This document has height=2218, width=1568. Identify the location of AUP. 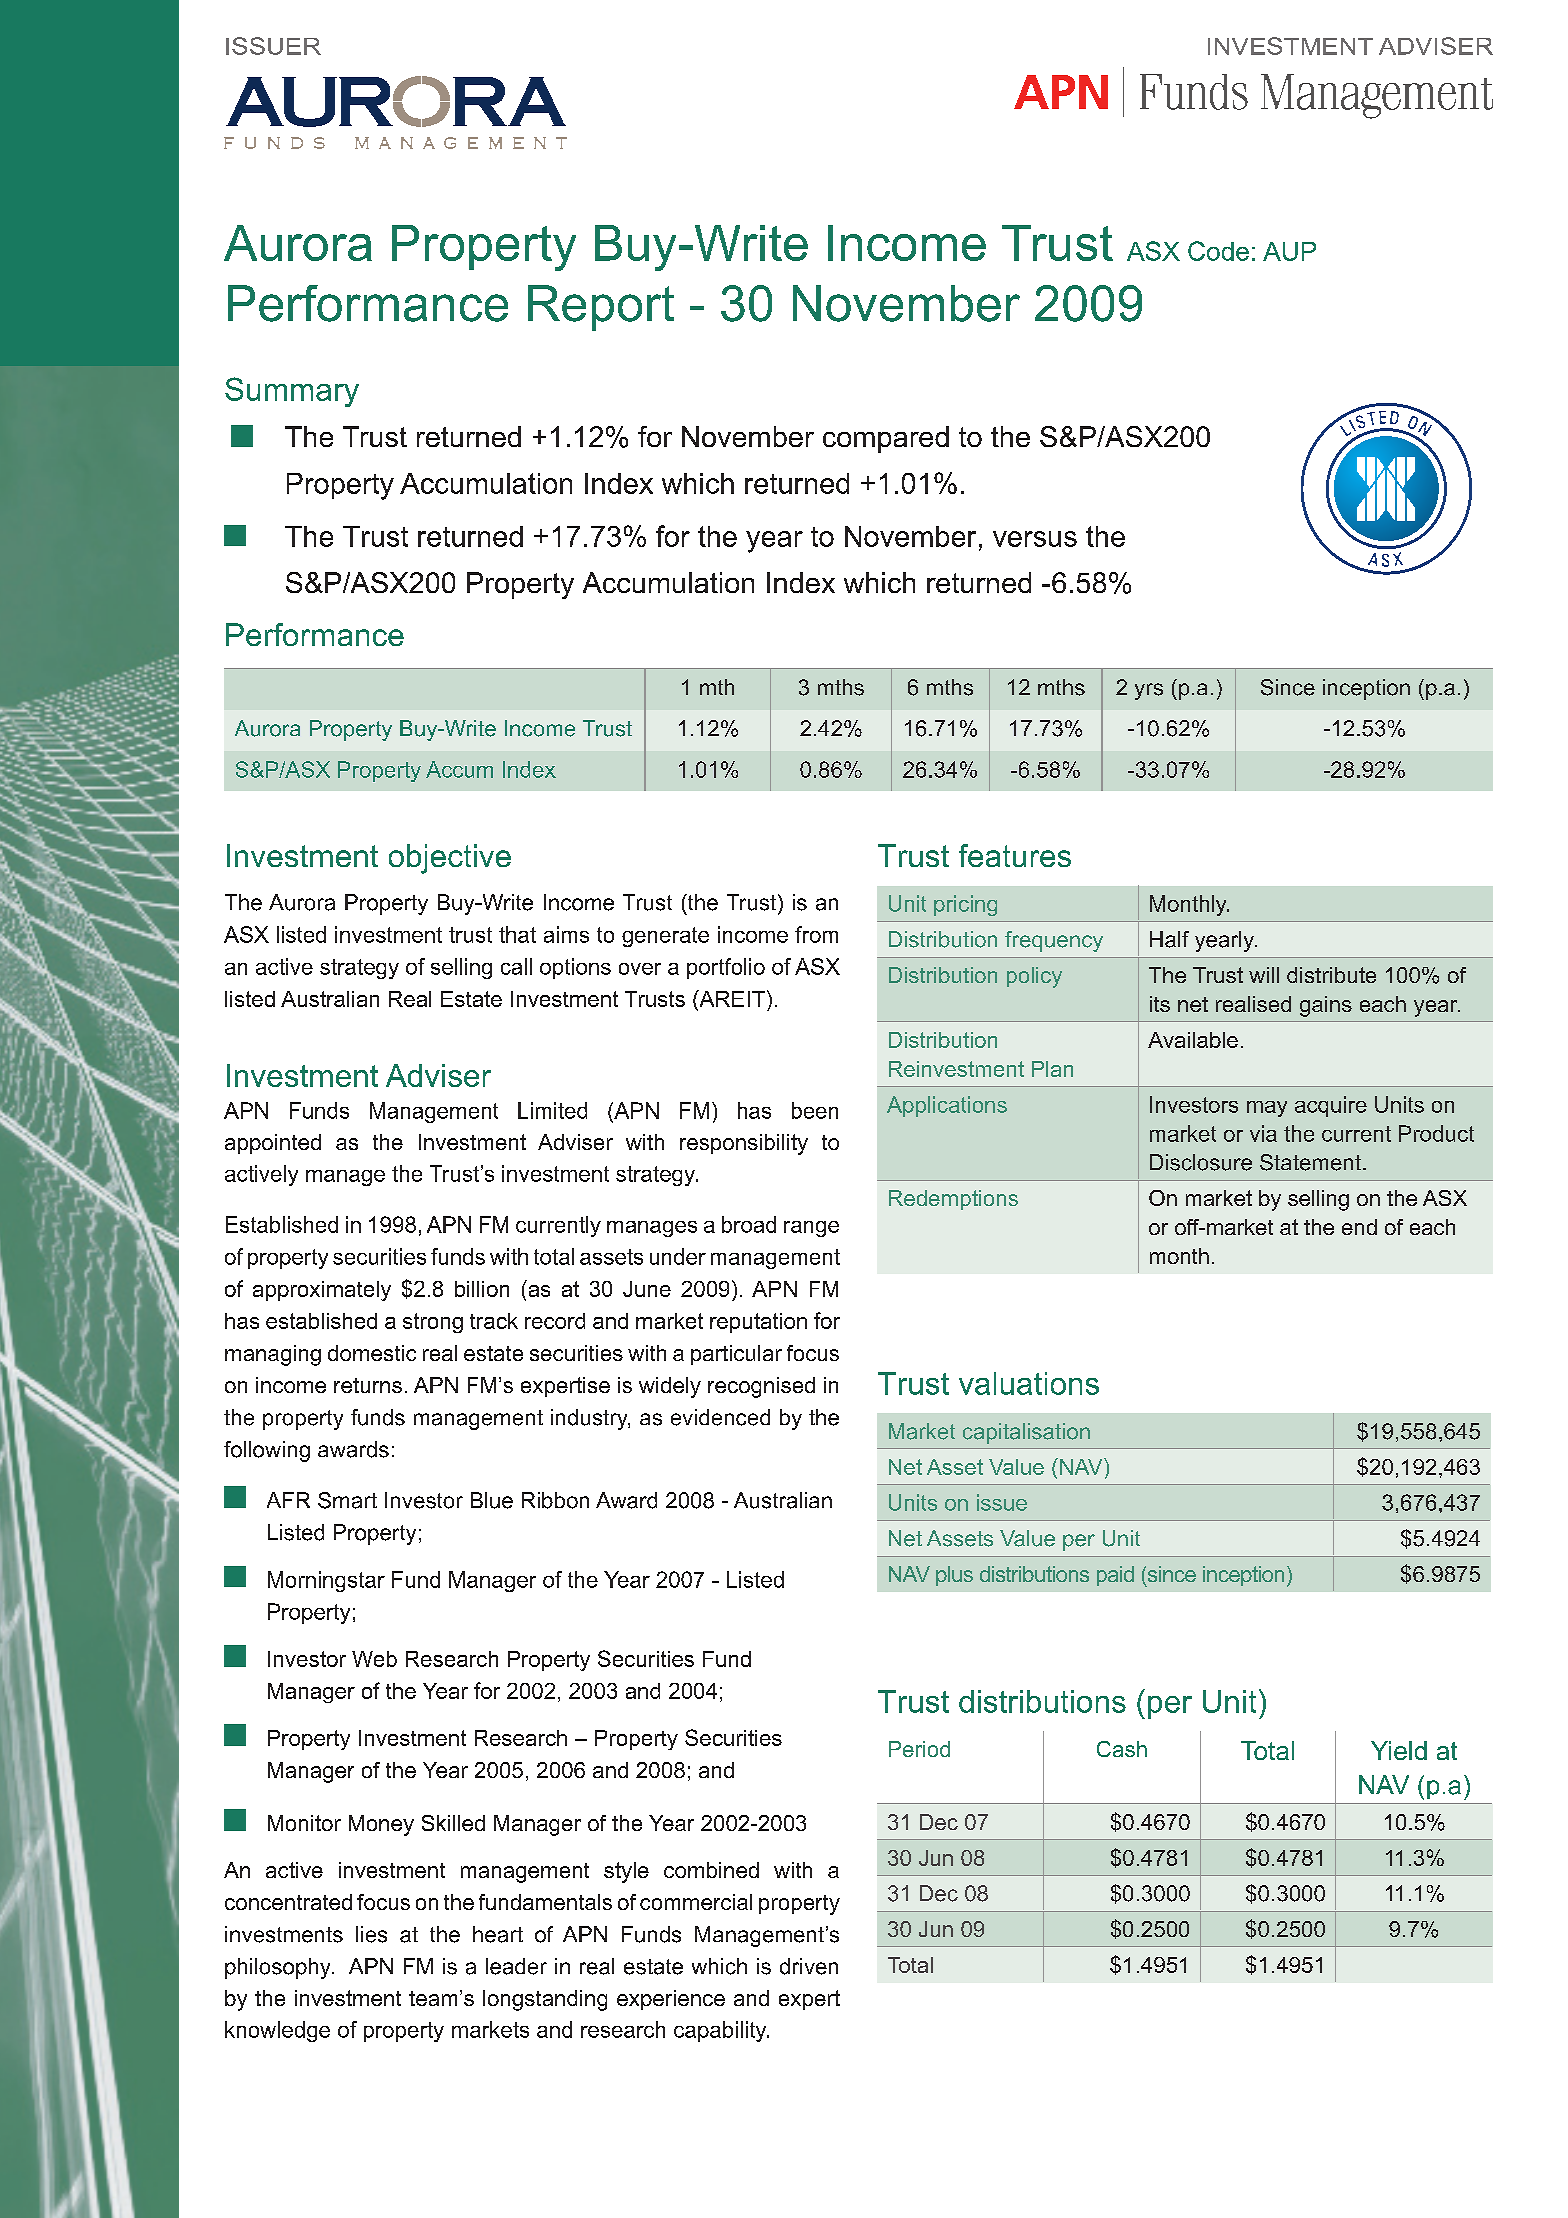
(1289, 251).
